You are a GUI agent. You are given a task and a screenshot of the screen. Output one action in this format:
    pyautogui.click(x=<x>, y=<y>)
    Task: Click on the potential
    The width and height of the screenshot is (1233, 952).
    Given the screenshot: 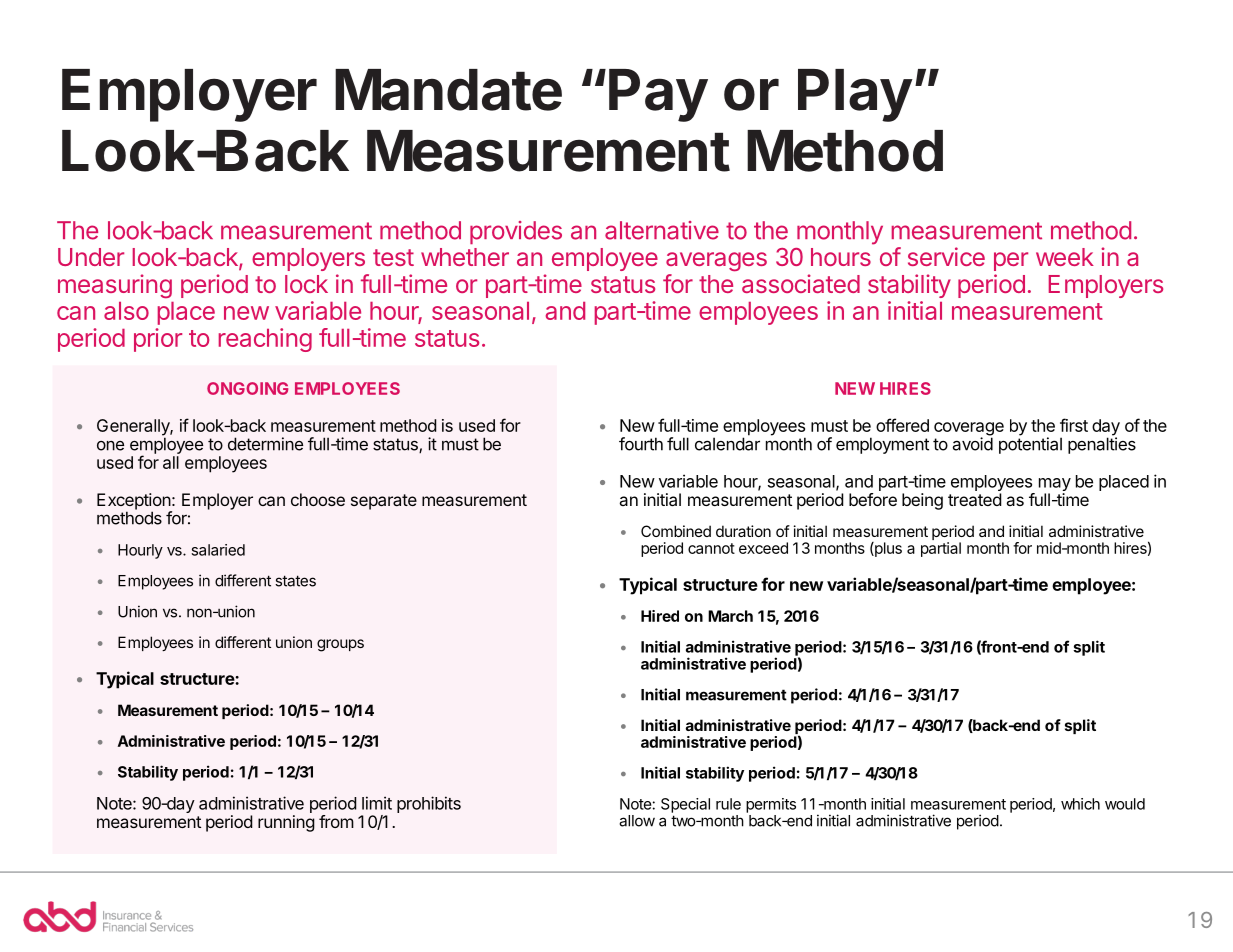 What is the action you would take?
    pyautogui.click(x=1030, y=444)
